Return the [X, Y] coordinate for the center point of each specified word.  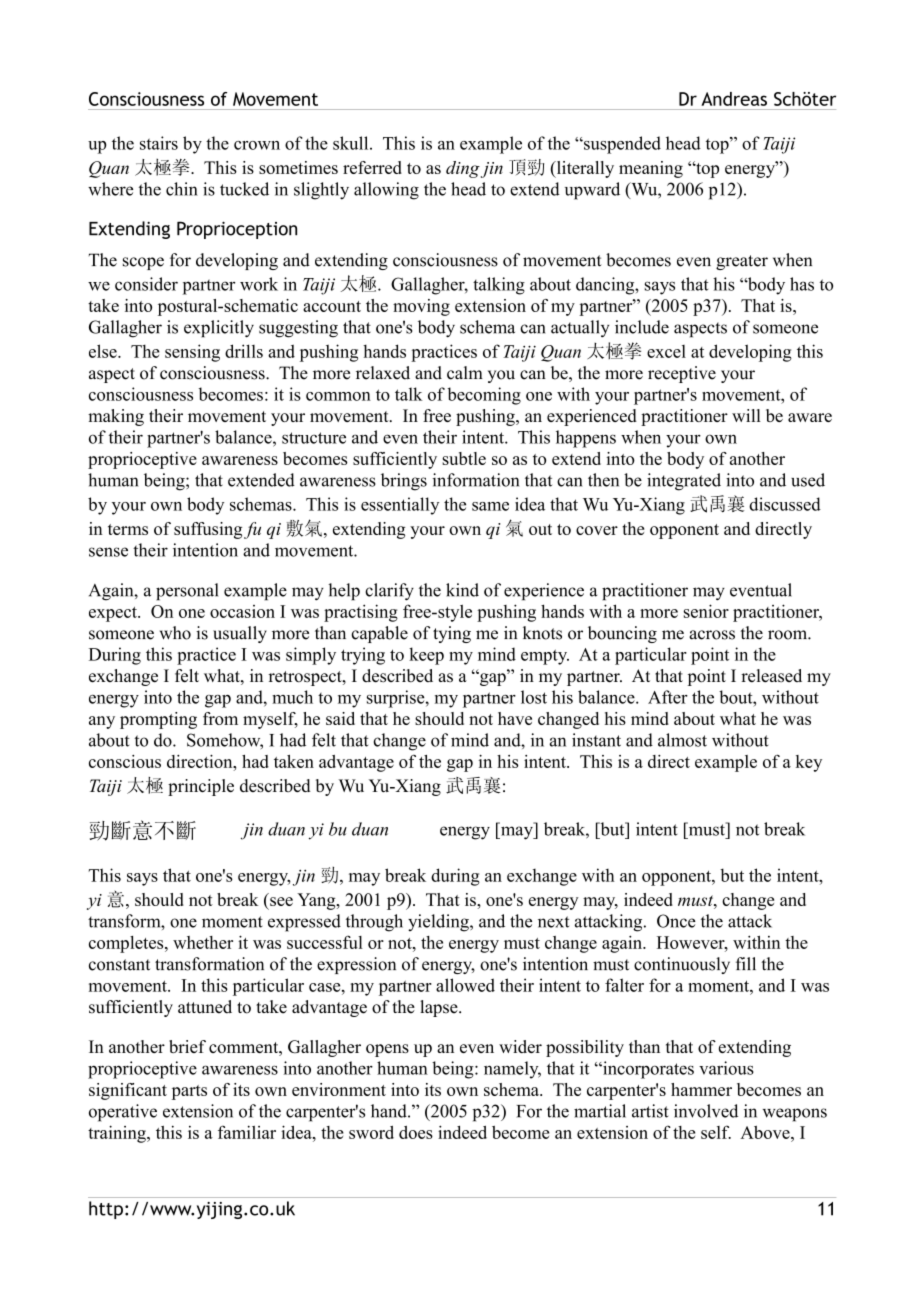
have [515, 718]
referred [372, 167]
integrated [684, 482]
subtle [464, 458]
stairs [159, 143]
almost [682, 740]
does [416, 1132]
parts [189, 1092]
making [116, 417]
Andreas [734, 99]
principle [201, 787]
